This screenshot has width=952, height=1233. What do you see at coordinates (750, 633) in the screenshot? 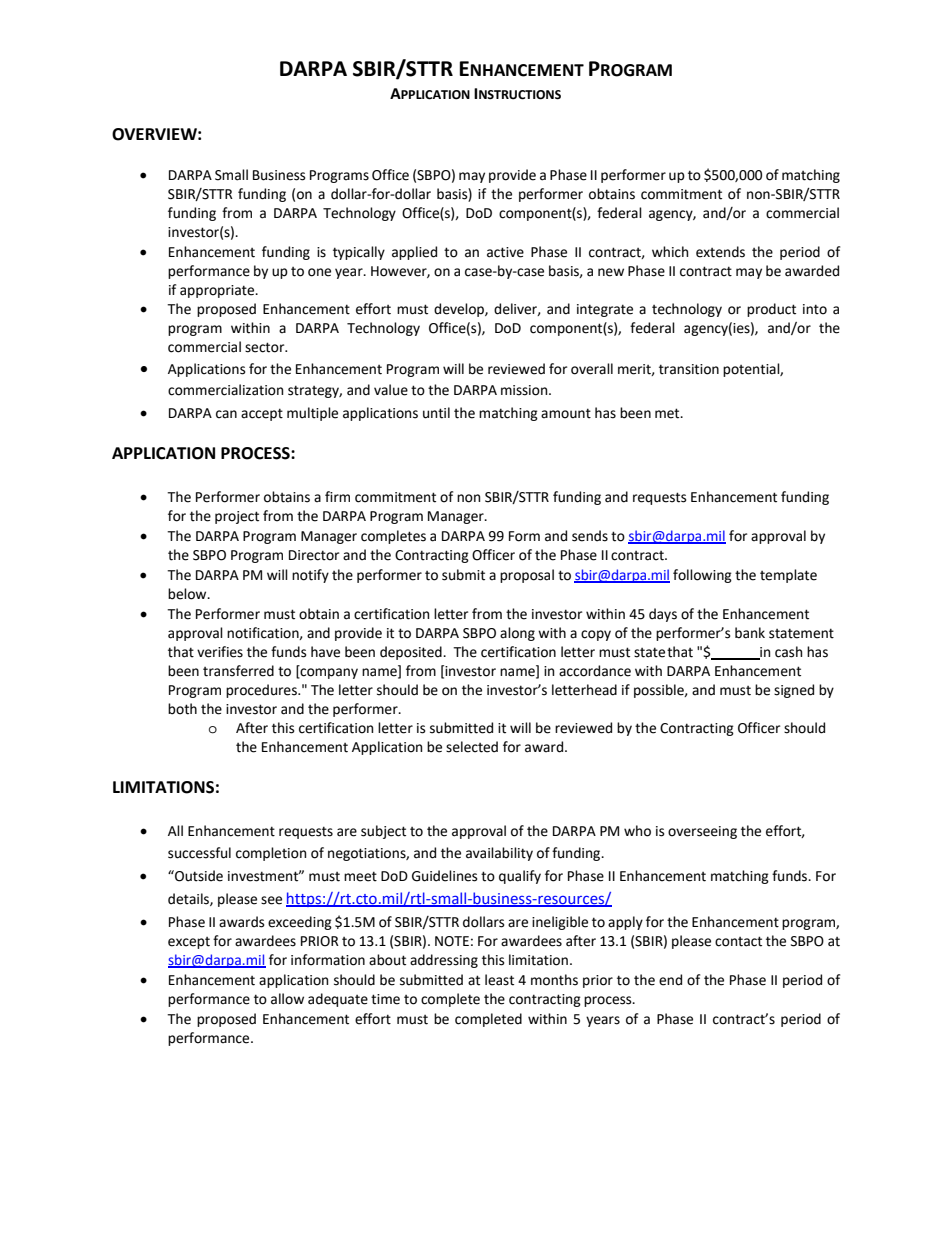
I see `bank` at bounding box center [750, 633].
